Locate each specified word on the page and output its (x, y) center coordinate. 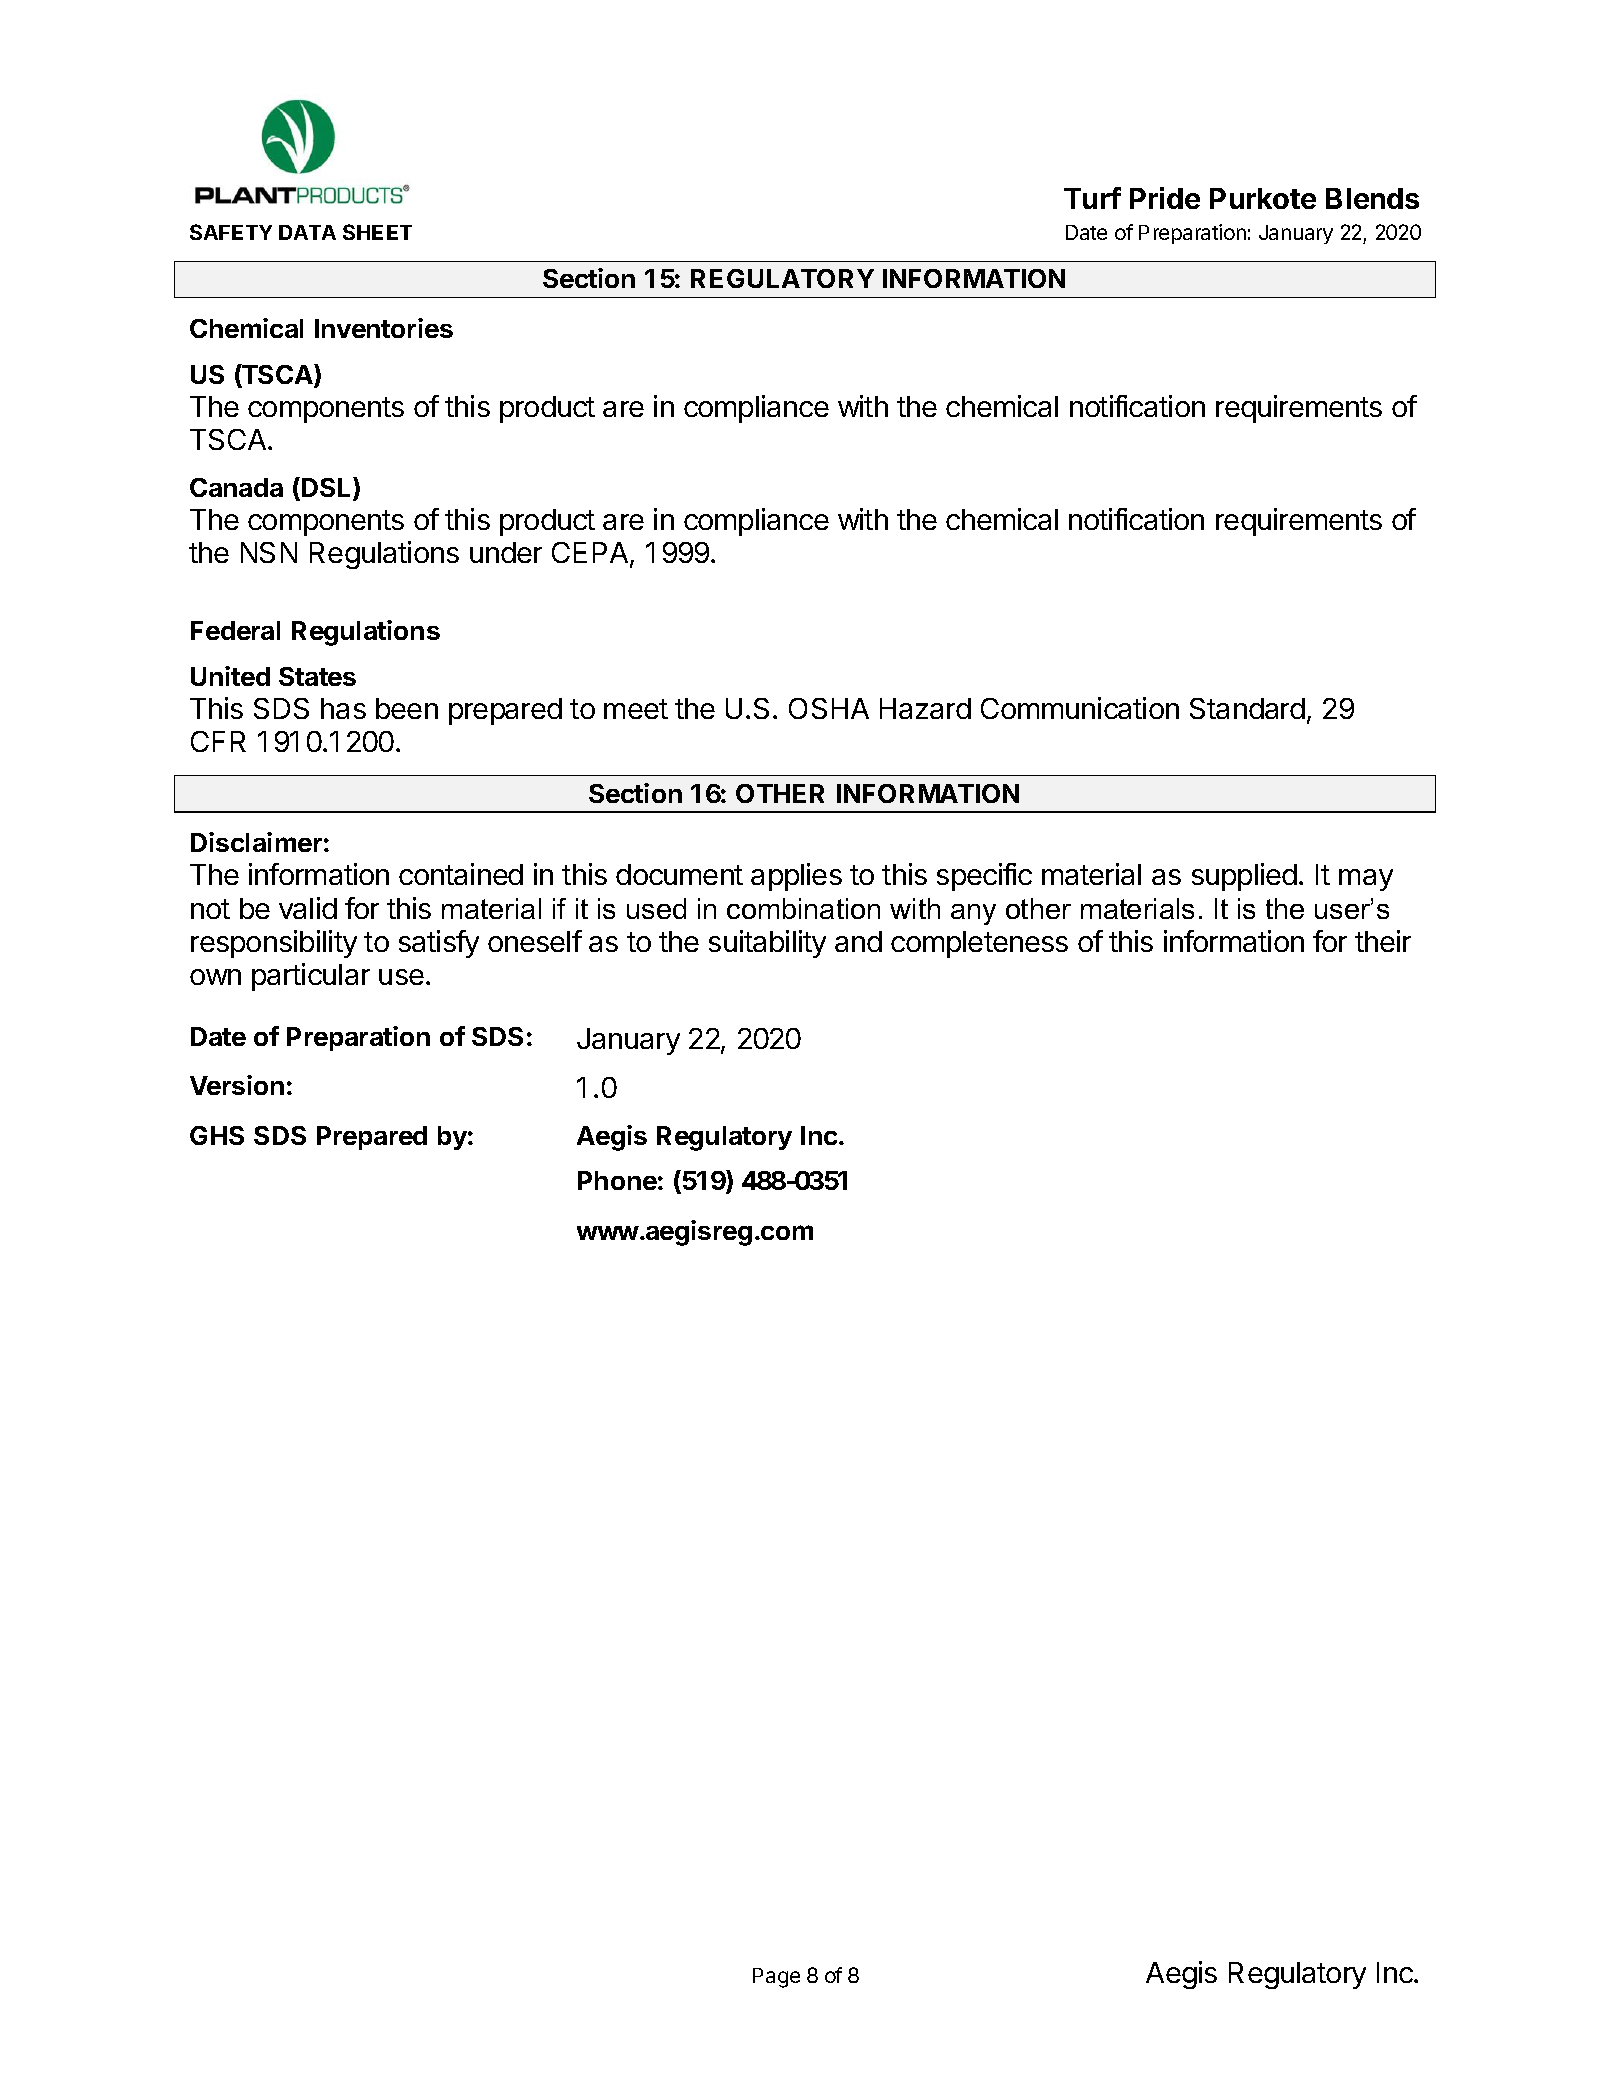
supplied (1244, 877)
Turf (1092, 198)
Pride (1165, 198)
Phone (617, 1180)
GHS (217, 1135)
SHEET (377, 232)
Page (776, 1978)
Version (237, 1085)
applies (796, 877)
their (1383, 941)
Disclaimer (256, 842)
